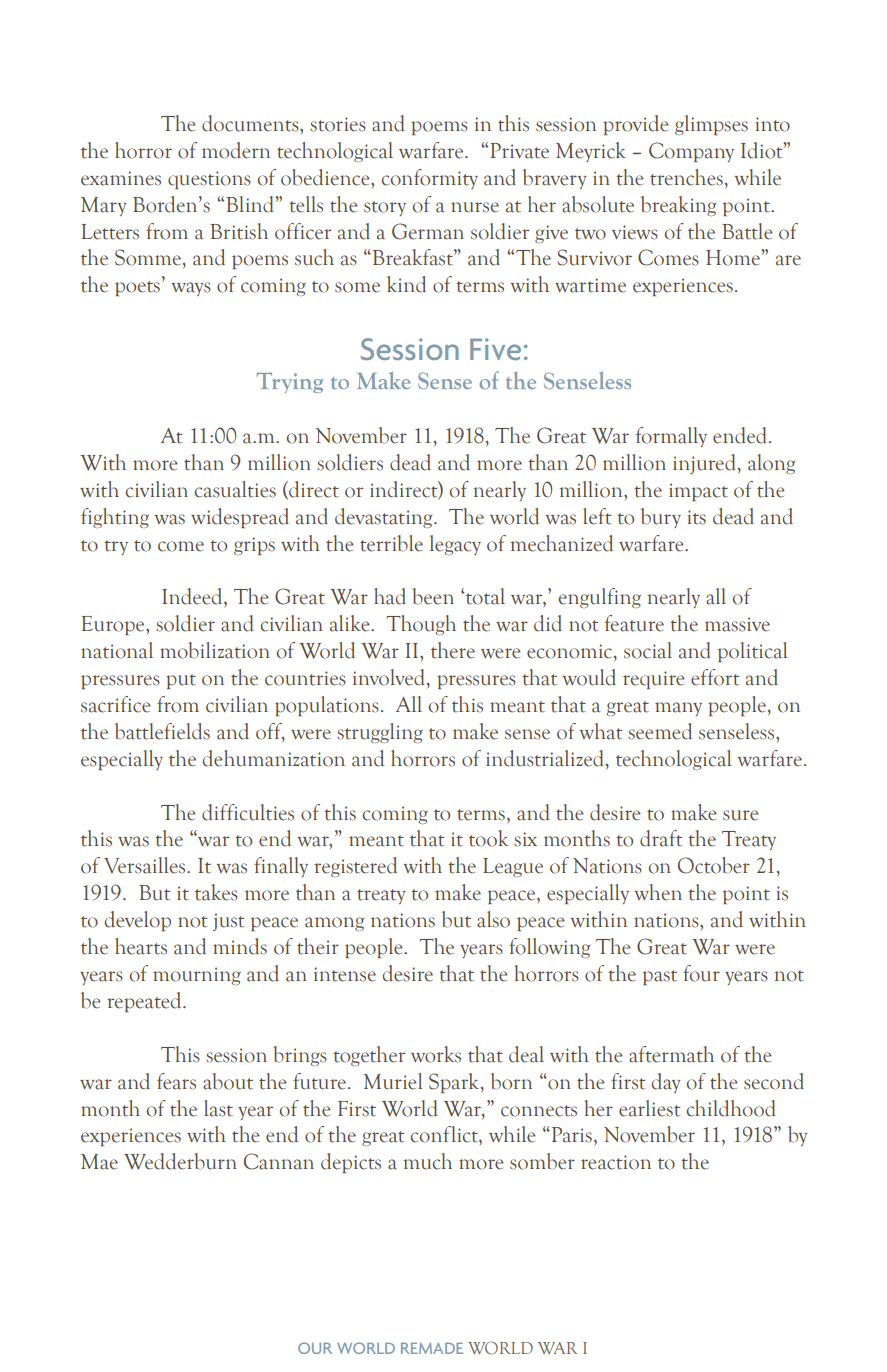 The image size is (887, 1372). Describe the element at coordinates (691, 152) in the screenshot. I see `Company` at that location.
